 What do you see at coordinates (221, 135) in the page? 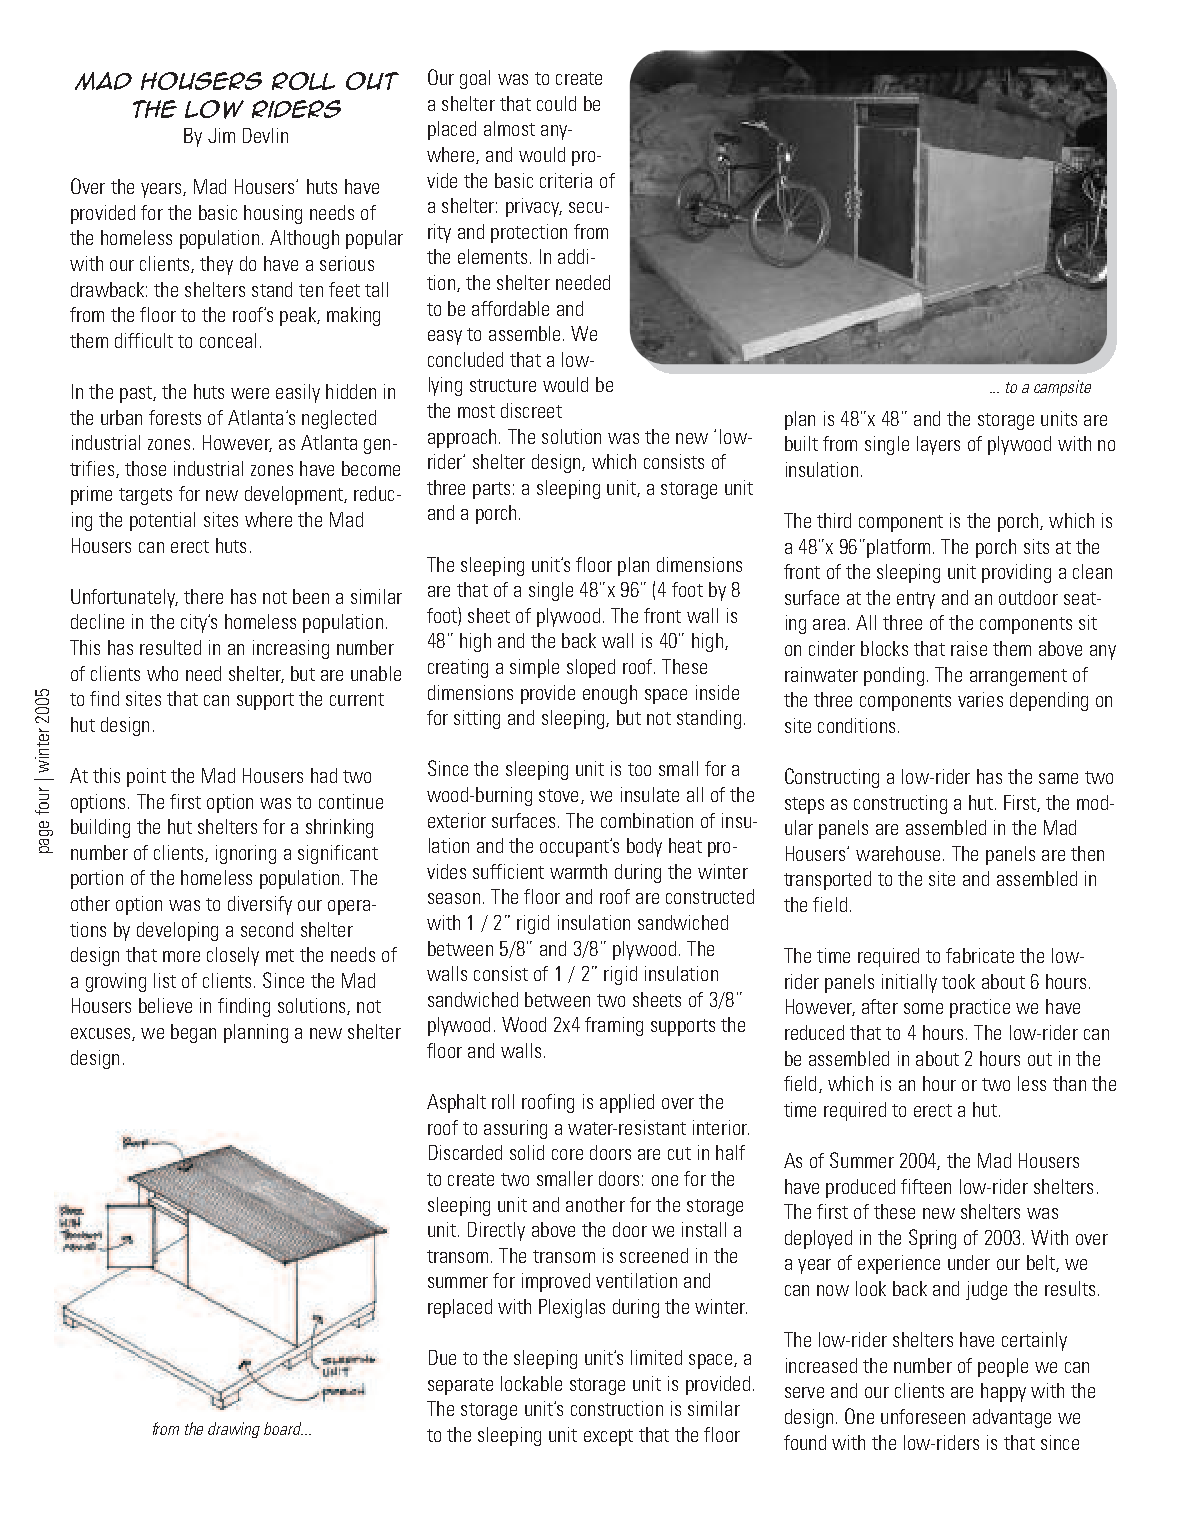
I see `Jim` at bounding box center [221, 135].
